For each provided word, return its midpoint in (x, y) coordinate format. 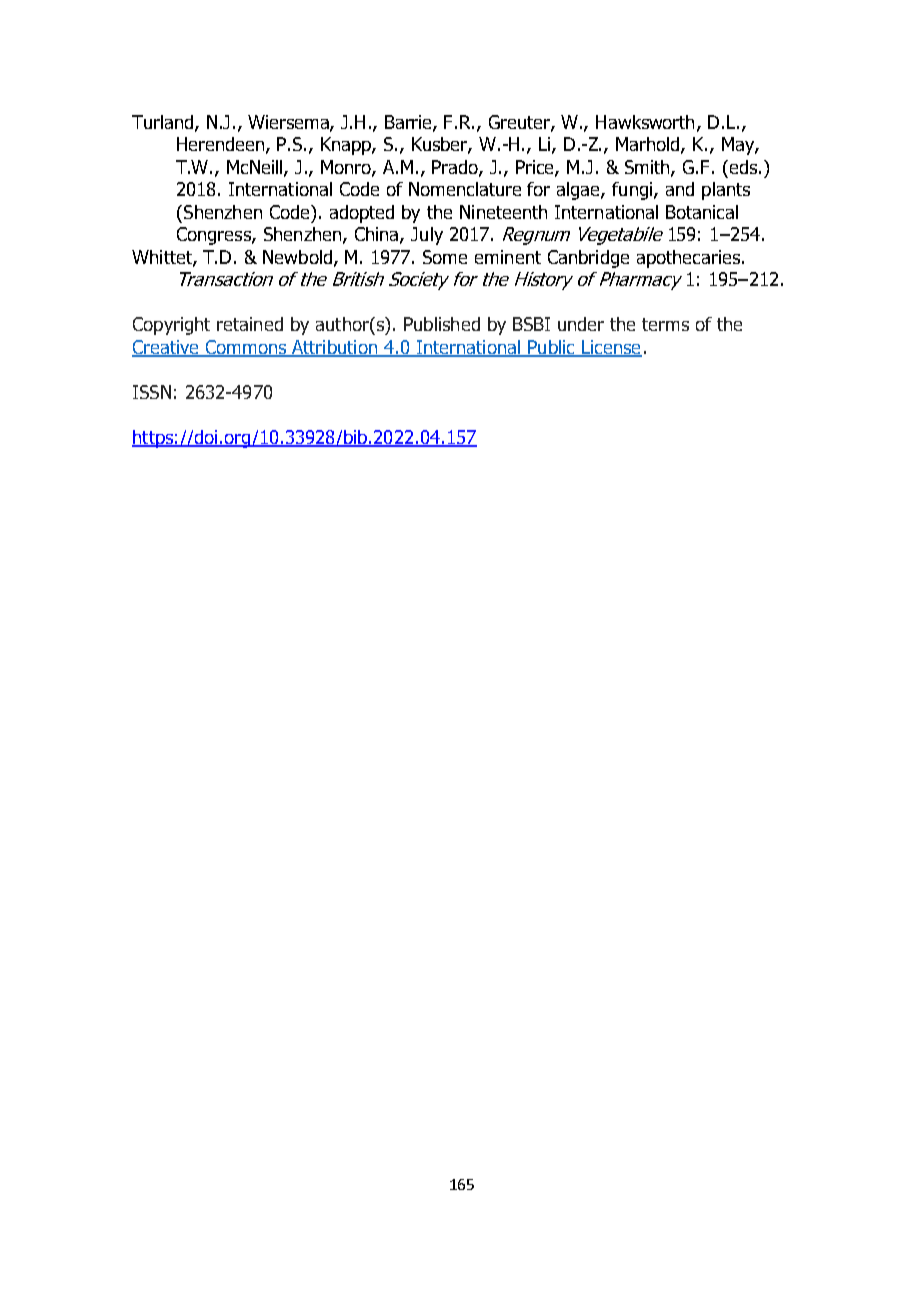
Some (445, 257)
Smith (648, 168)
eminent (508, 257)
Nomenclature (465, 189)
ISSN (152, 392)
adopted (362, 214)
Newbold (299, 258)
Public (551, 348)
